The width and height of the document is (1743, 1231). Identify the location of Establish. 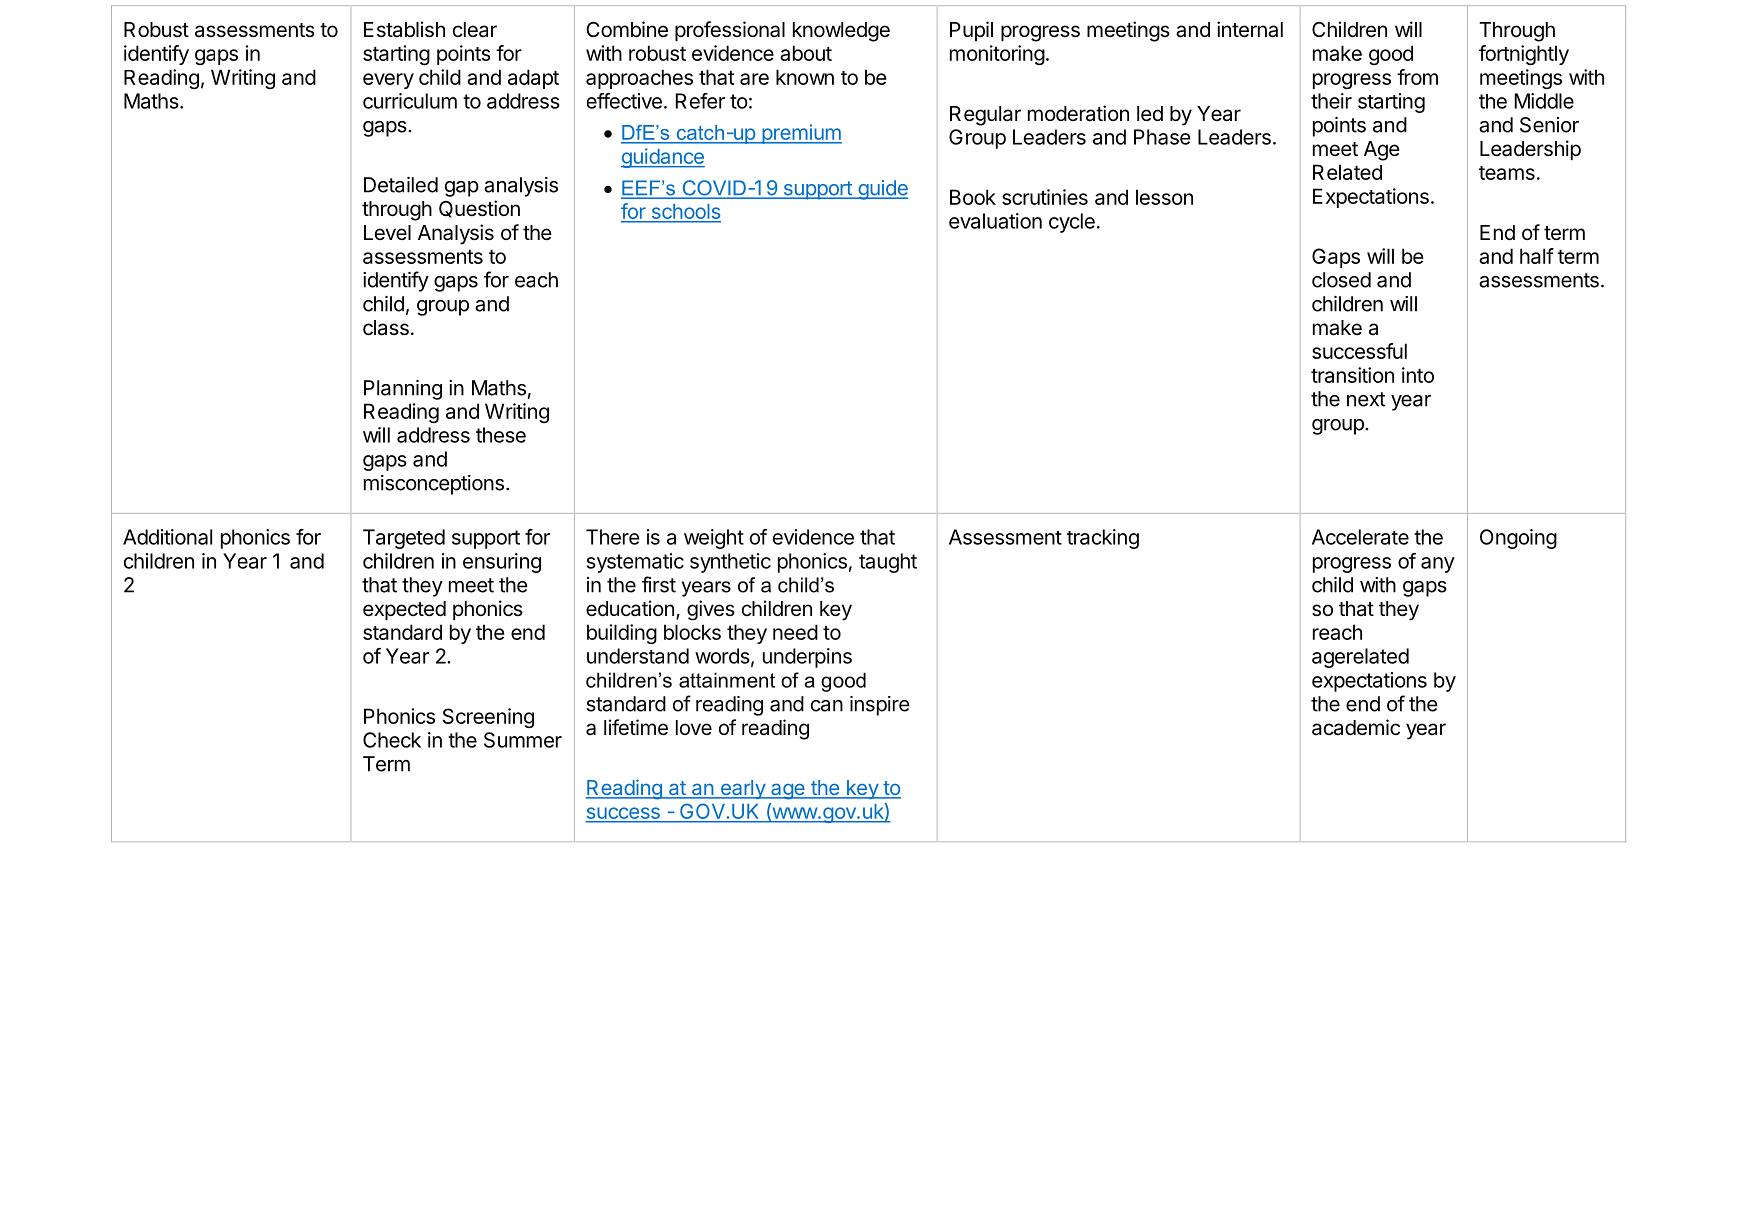
(404, 29).
